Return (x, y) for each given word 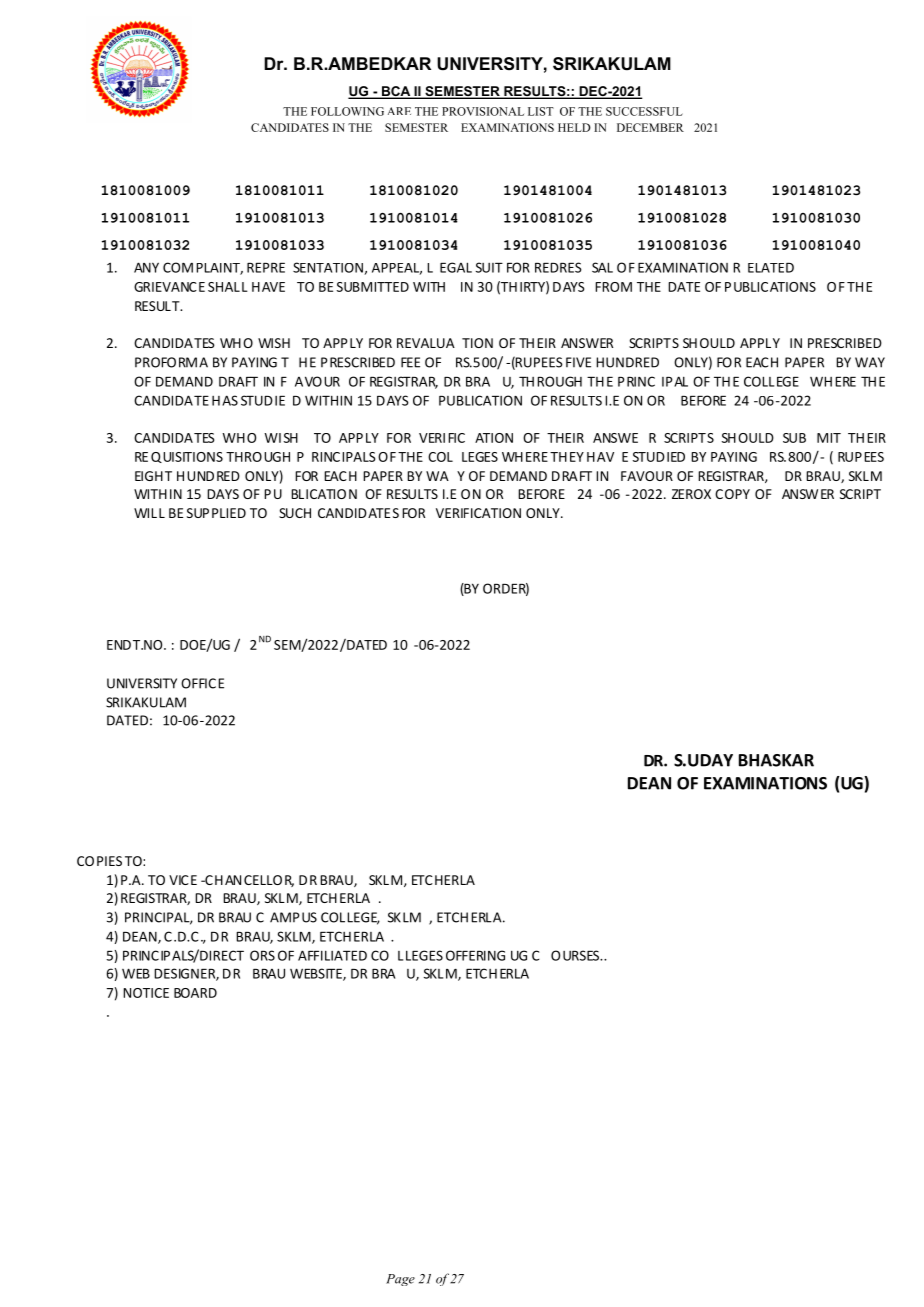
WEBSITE (317, 974)
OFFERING (475, 955)
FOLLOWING (347, 111)
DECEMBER (650, 127)
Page (400, 1280)
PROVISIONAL (483, 111)
